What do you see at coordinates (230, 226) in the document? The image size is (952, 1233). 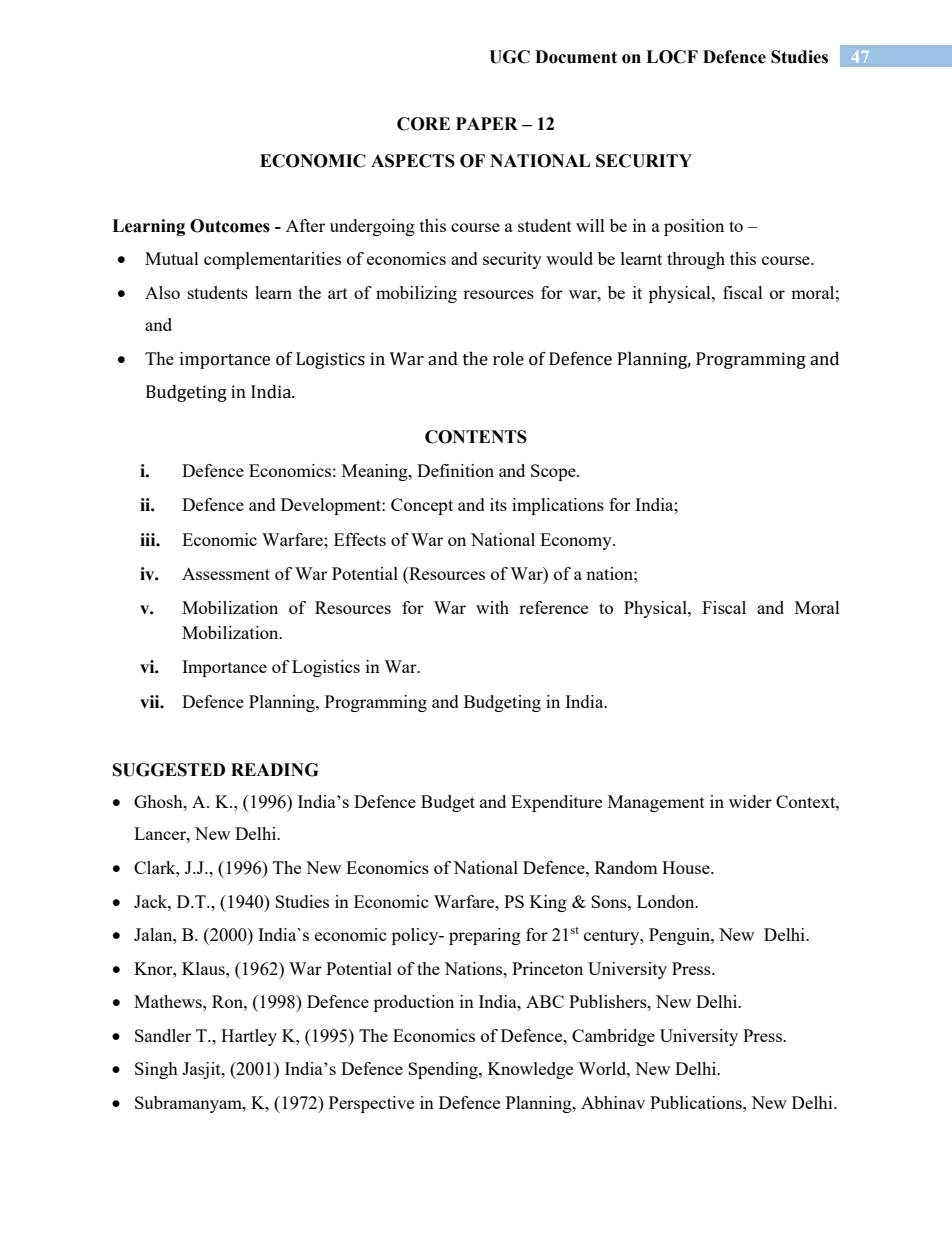 I see `Outcomes` at bounding box center [230, 226].
